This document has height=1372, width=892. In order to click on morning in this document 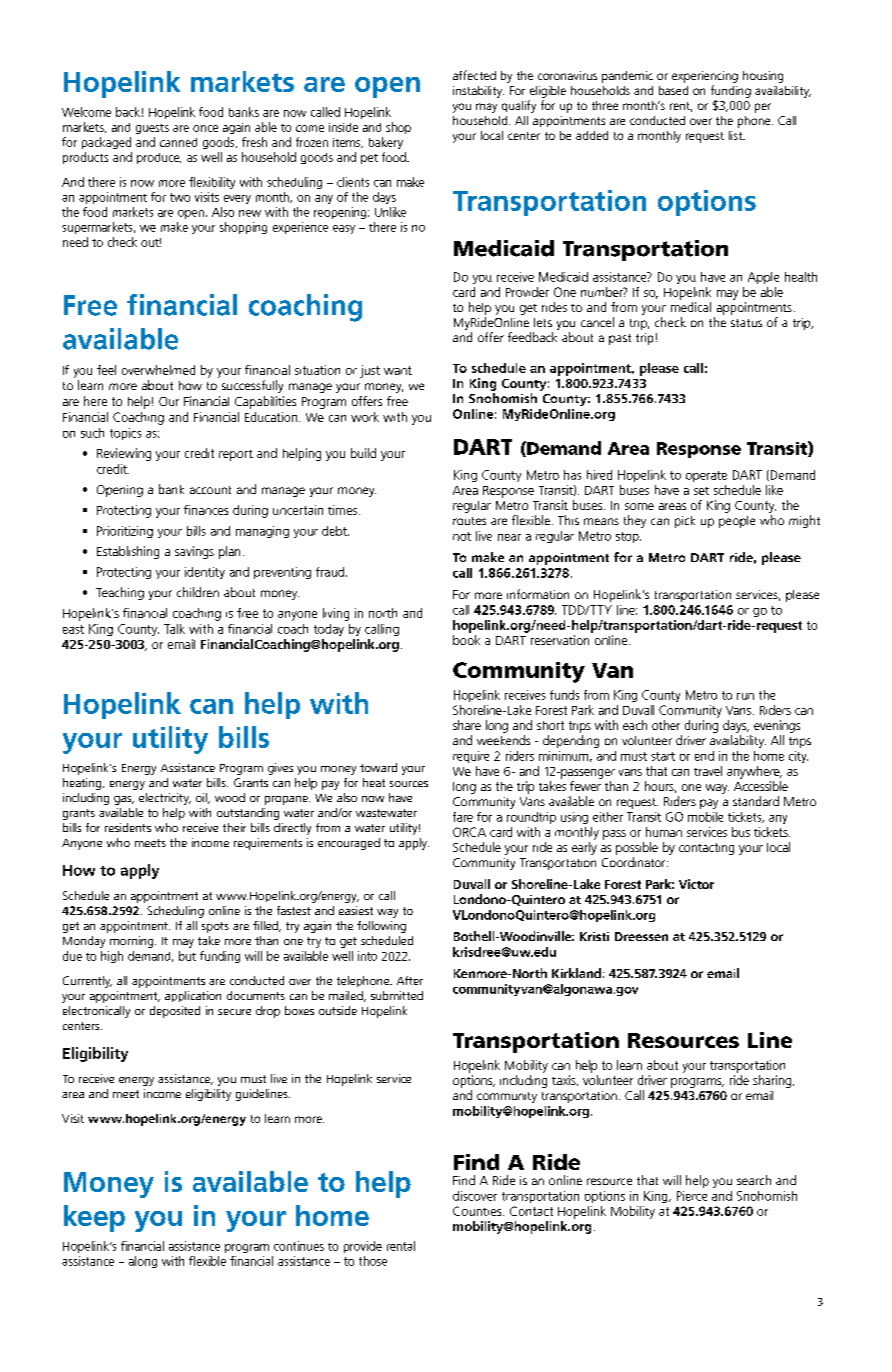, I will do `click(133, 942)`.
